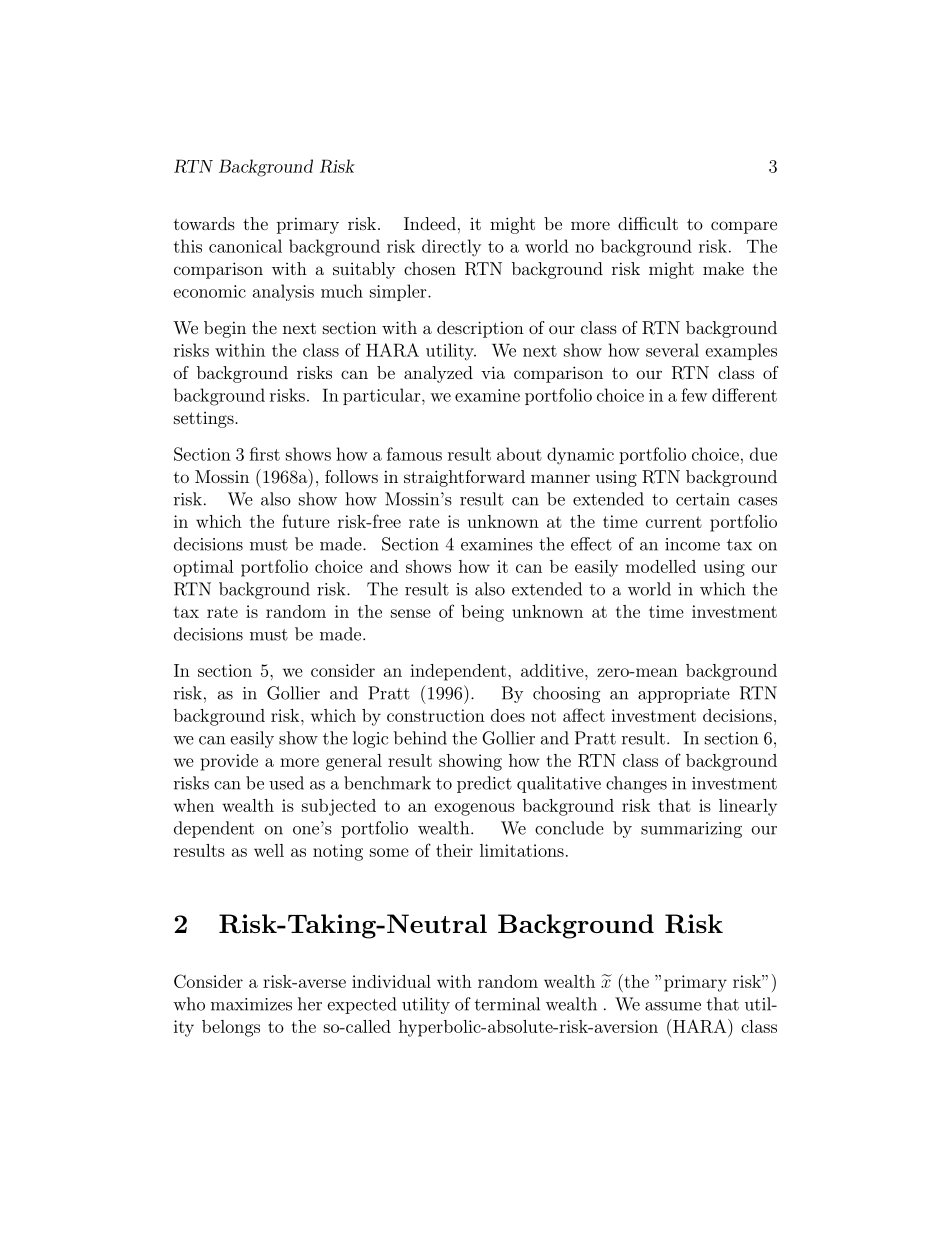 The image size is (952, 1233). Describe the element at coordinates (723, 268) in the image. I see `make` at that location.
